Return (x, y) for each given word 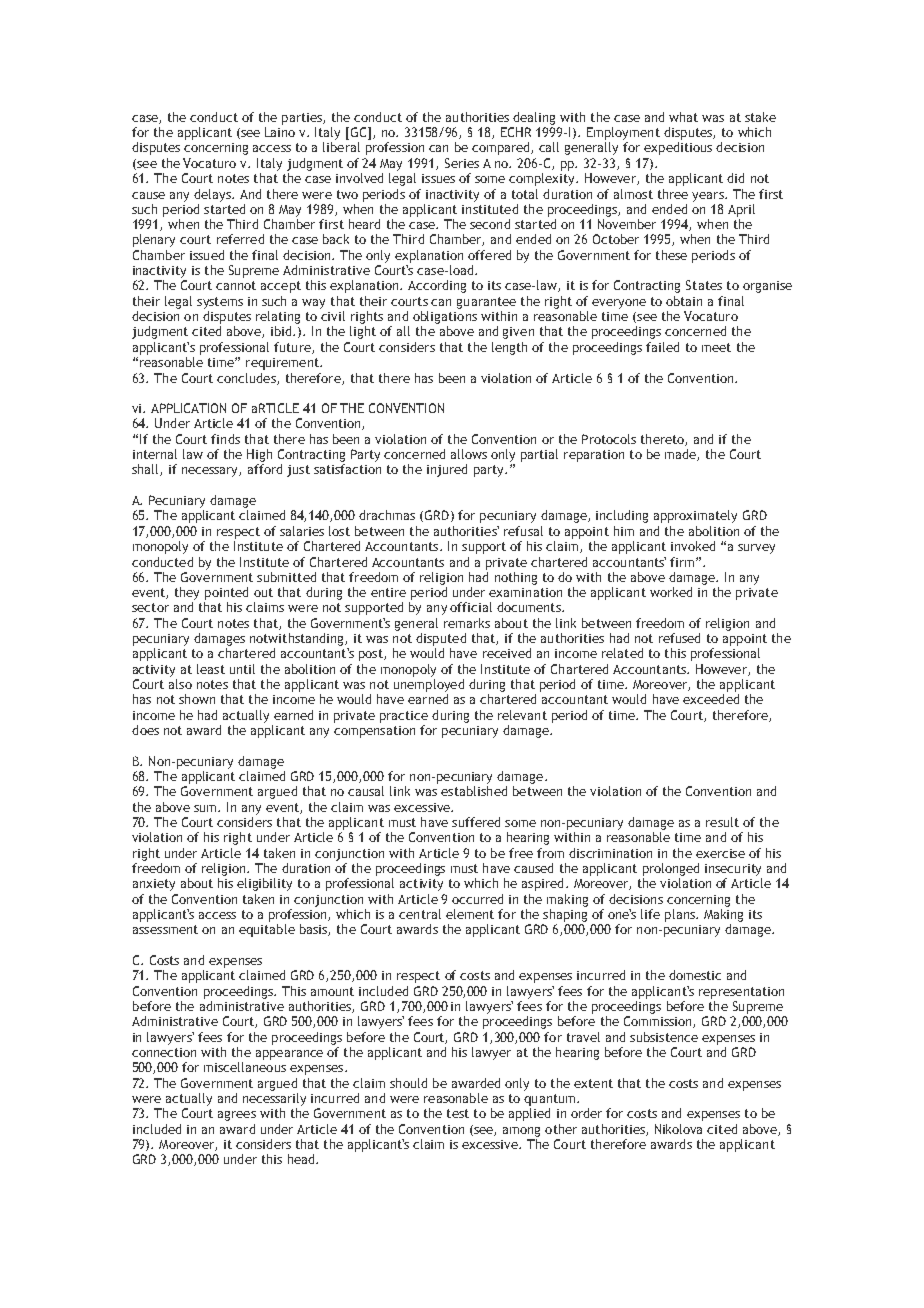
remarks (467, 623)
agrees (237, 1116)
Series (462, 163)
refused (679, 638)
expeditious (678, 148)
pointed (226, 593)
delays (213, 195)
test (458, 1113)
